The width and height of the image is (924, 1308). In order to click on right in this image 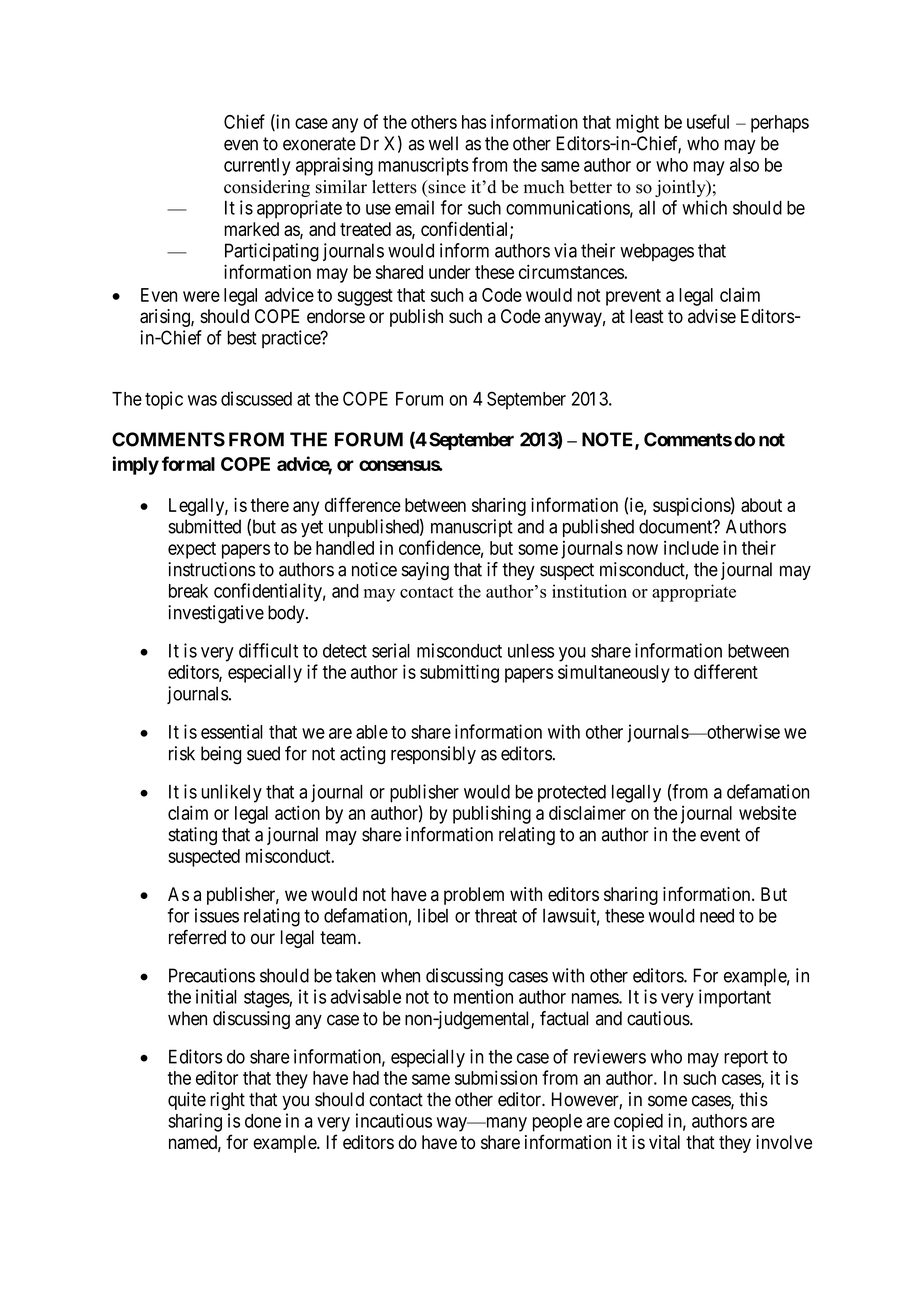, I will do `click(227, 1101)`.
